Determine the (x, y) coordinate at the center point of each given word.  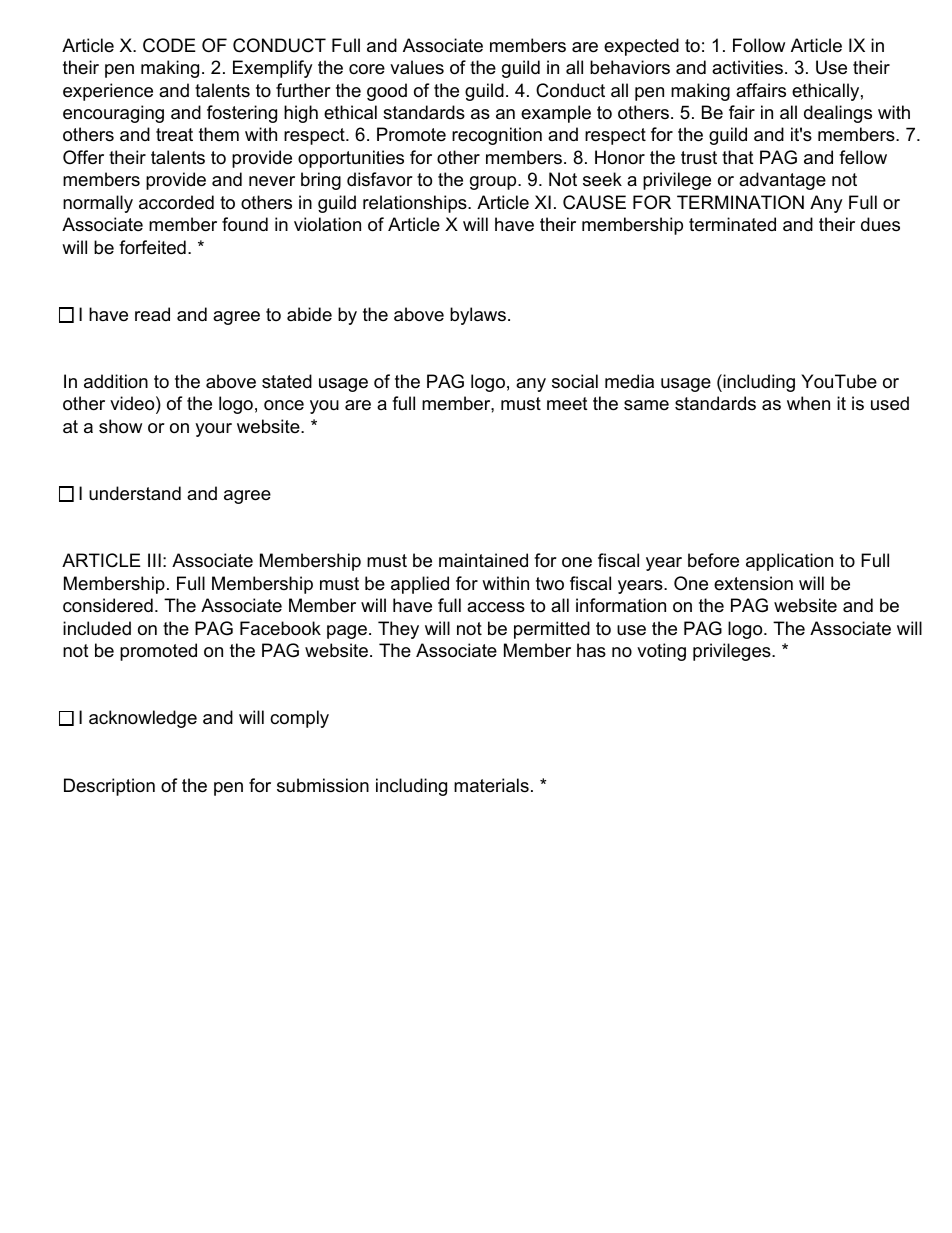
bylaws (478, 316)
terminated (732, 224)
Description (109, 787)
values (417, 67)
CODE (169, 45)
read (152, 314)
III (154, 560)
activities (747, 67)
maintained (483, 560)
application (789, 562)
